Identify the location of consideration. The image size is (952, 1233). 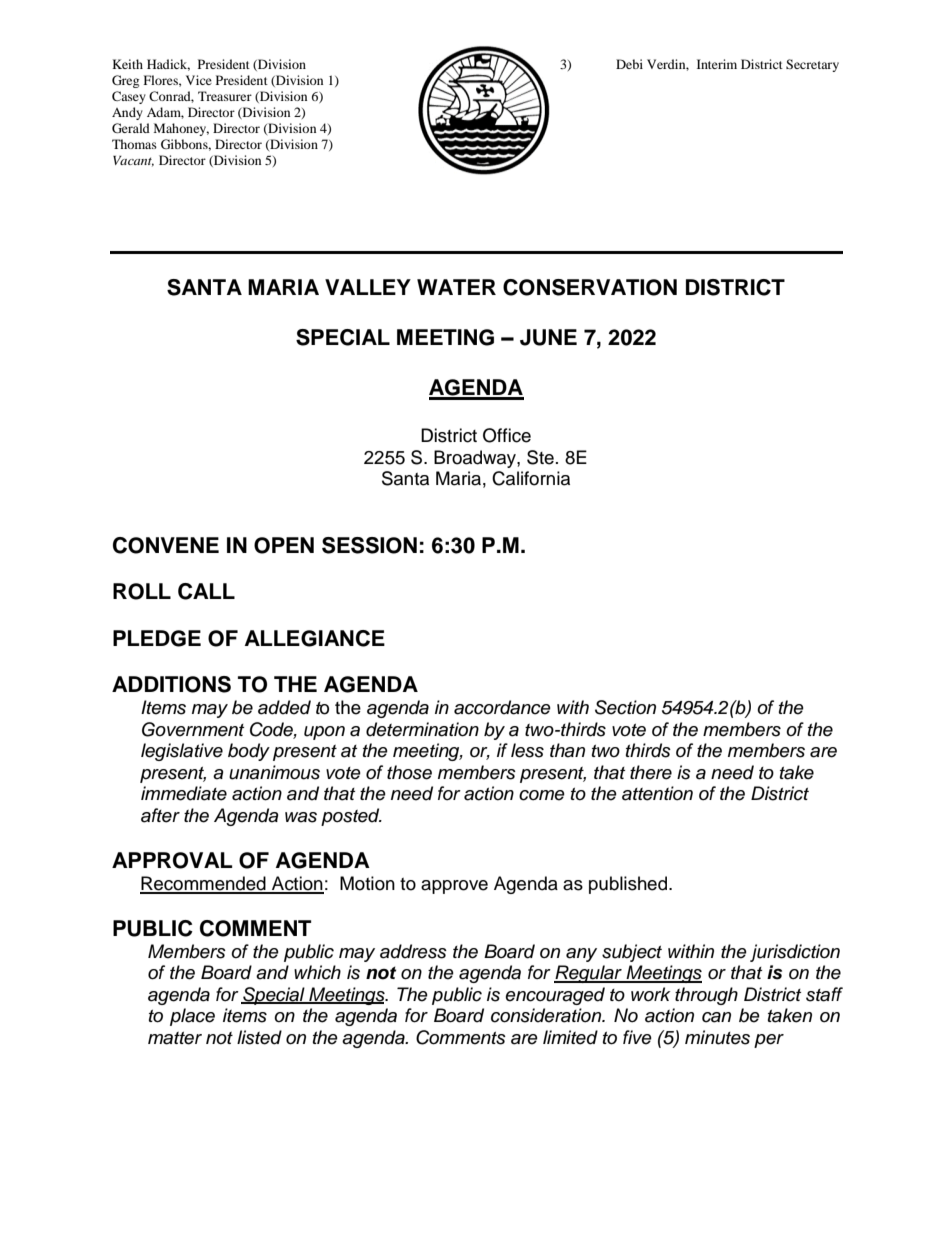
(547, 1015).
